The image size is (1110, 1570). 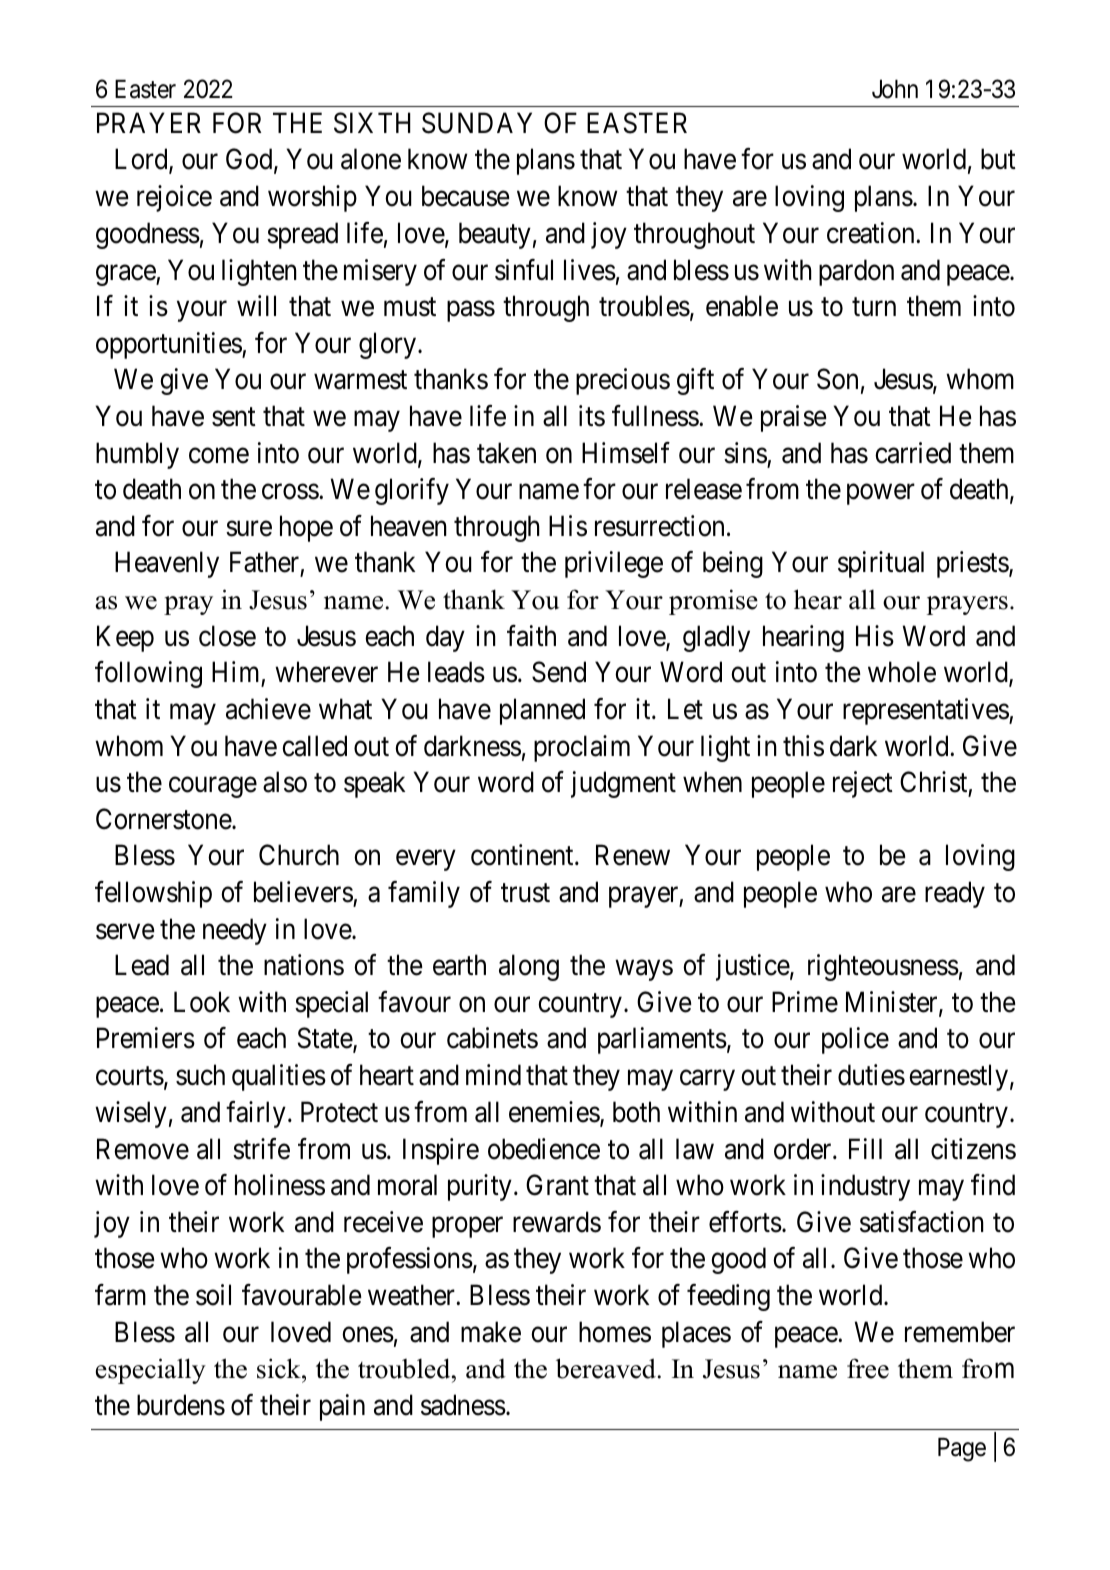 I want to click on John, so click(x=895, y=89).
